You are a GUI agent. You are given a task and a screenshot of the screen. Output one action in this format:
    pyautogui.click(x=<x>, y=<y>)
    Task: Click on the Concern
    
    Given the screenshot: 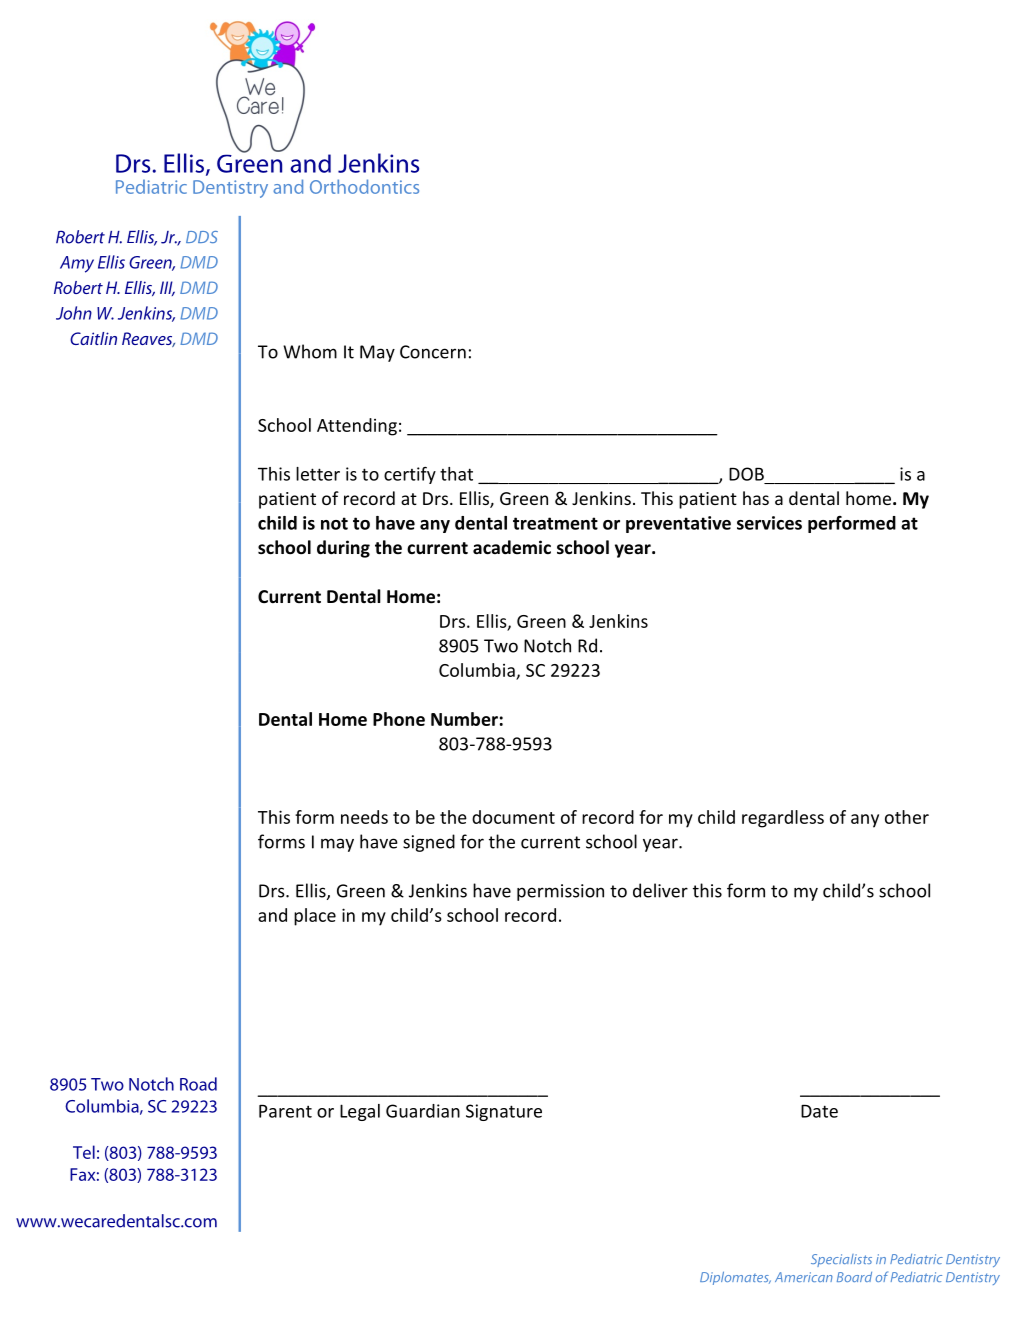 What is the action you would take?
    pyautogui.click(x=433, y=352)
